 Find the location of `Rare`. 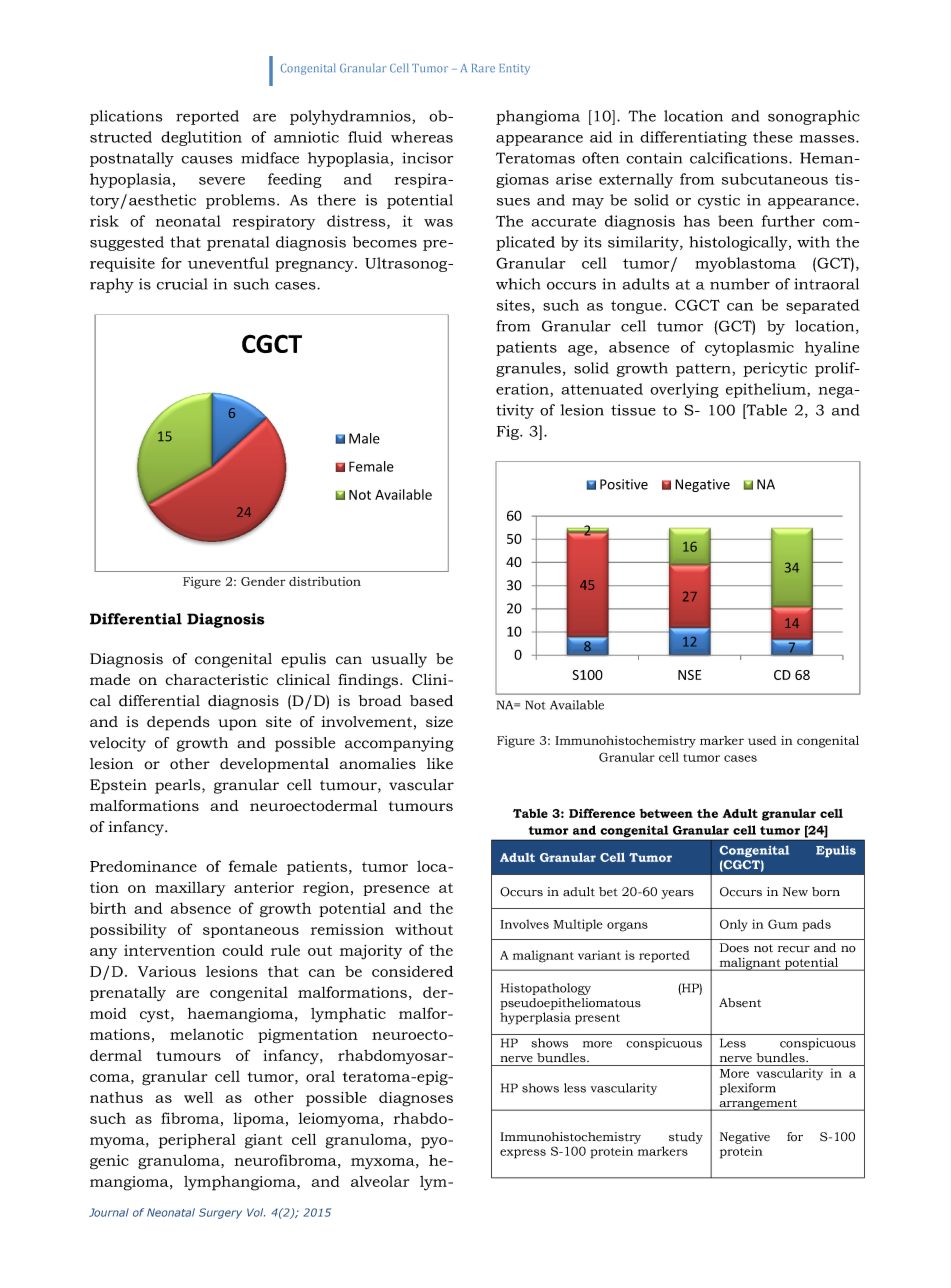

Rare is located at coordinates (483, 68).
